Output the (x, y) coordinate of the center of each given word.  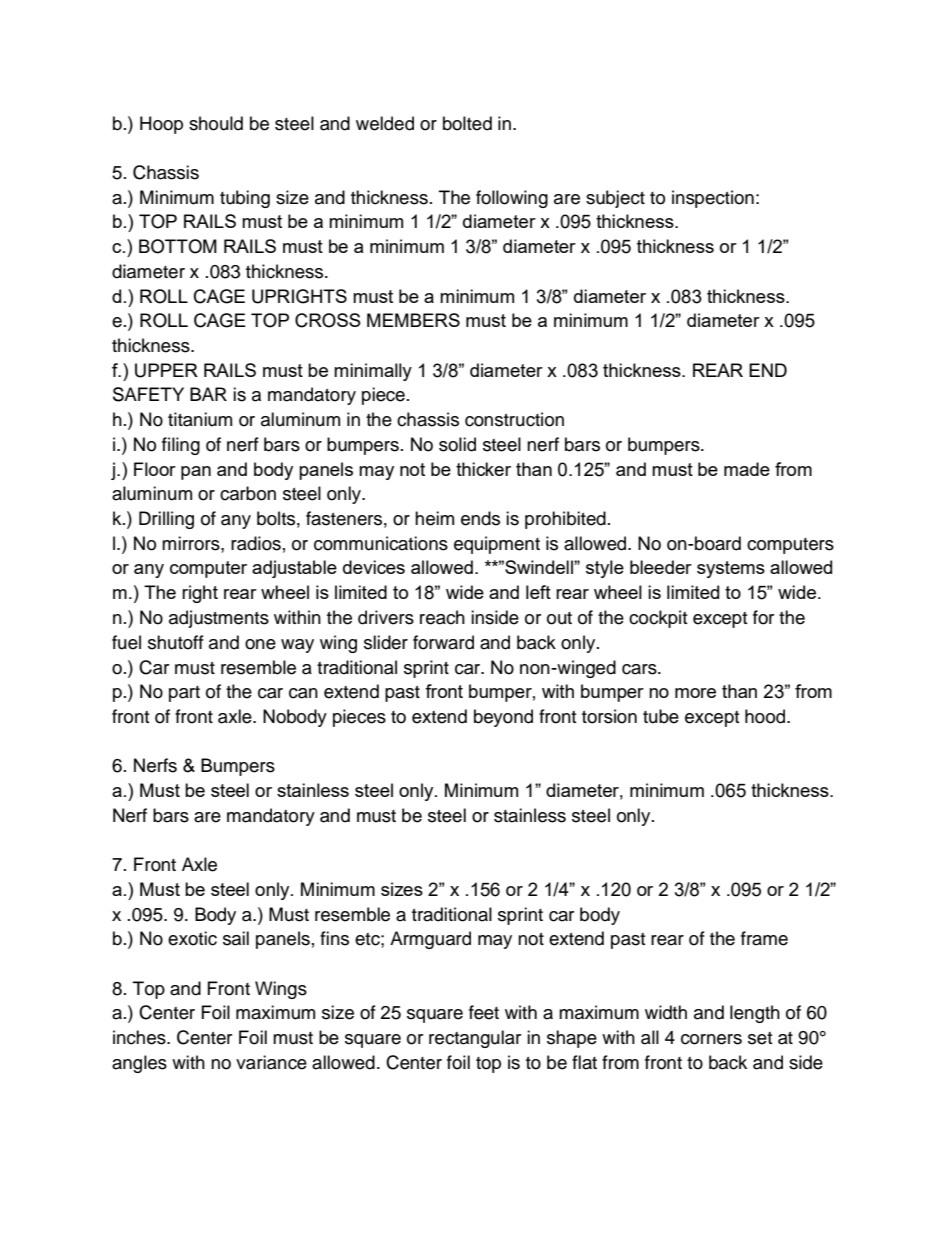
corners (711, 1039)
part (184, 694)
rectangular (475, 1039)
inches (140, 1037)
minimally (373, 372)
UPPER (166, 370)
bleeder (661, 567)
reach (442, 617)
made (747, 469)
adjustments (219, 619)
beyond (503, 718)
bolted (467, 123)
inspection (713, 199)
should (216, 123)
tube (661, 716)
